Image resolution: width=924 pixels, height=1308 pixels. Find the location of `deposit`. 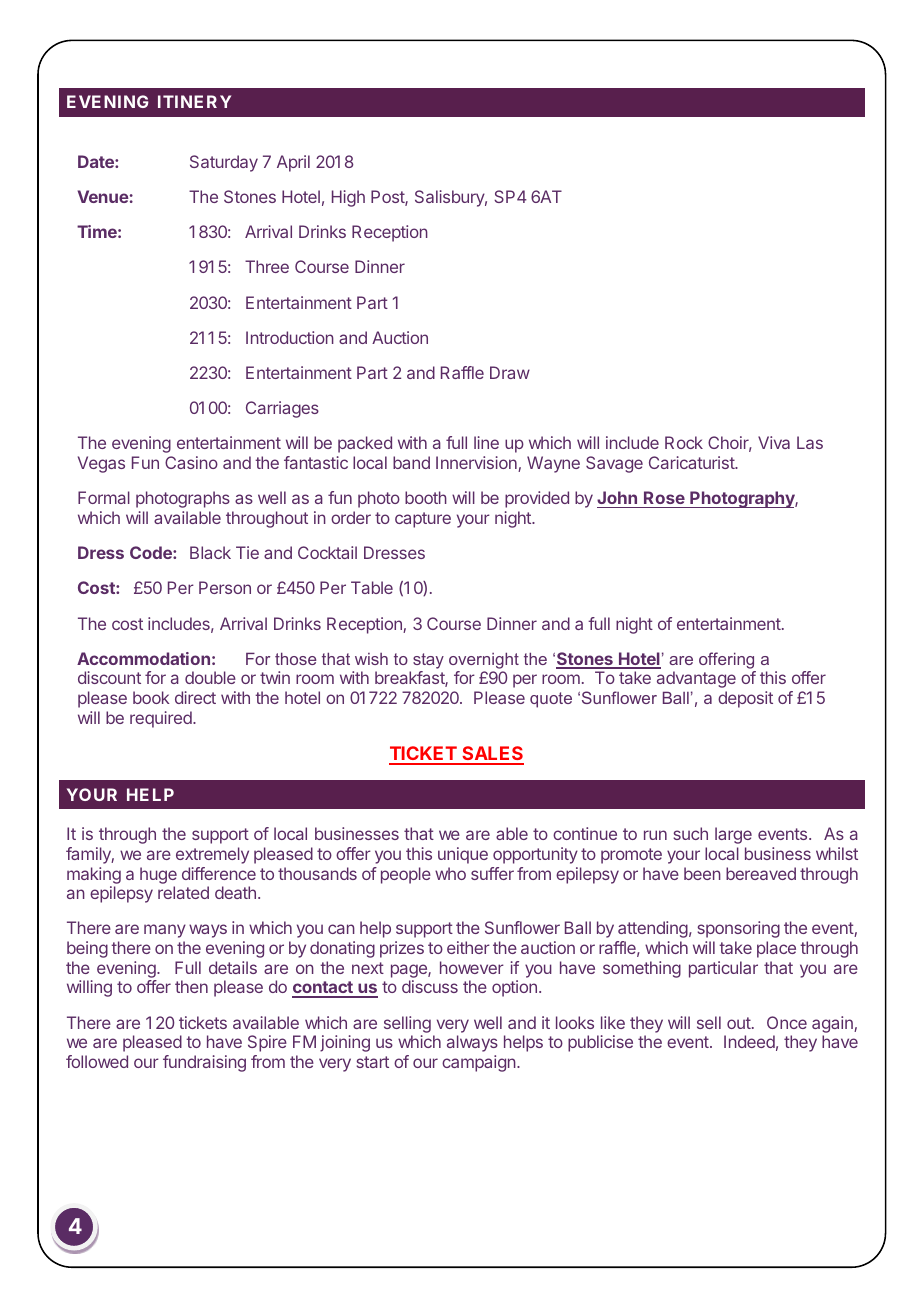

deposit is located at coordinates (745, 699).
